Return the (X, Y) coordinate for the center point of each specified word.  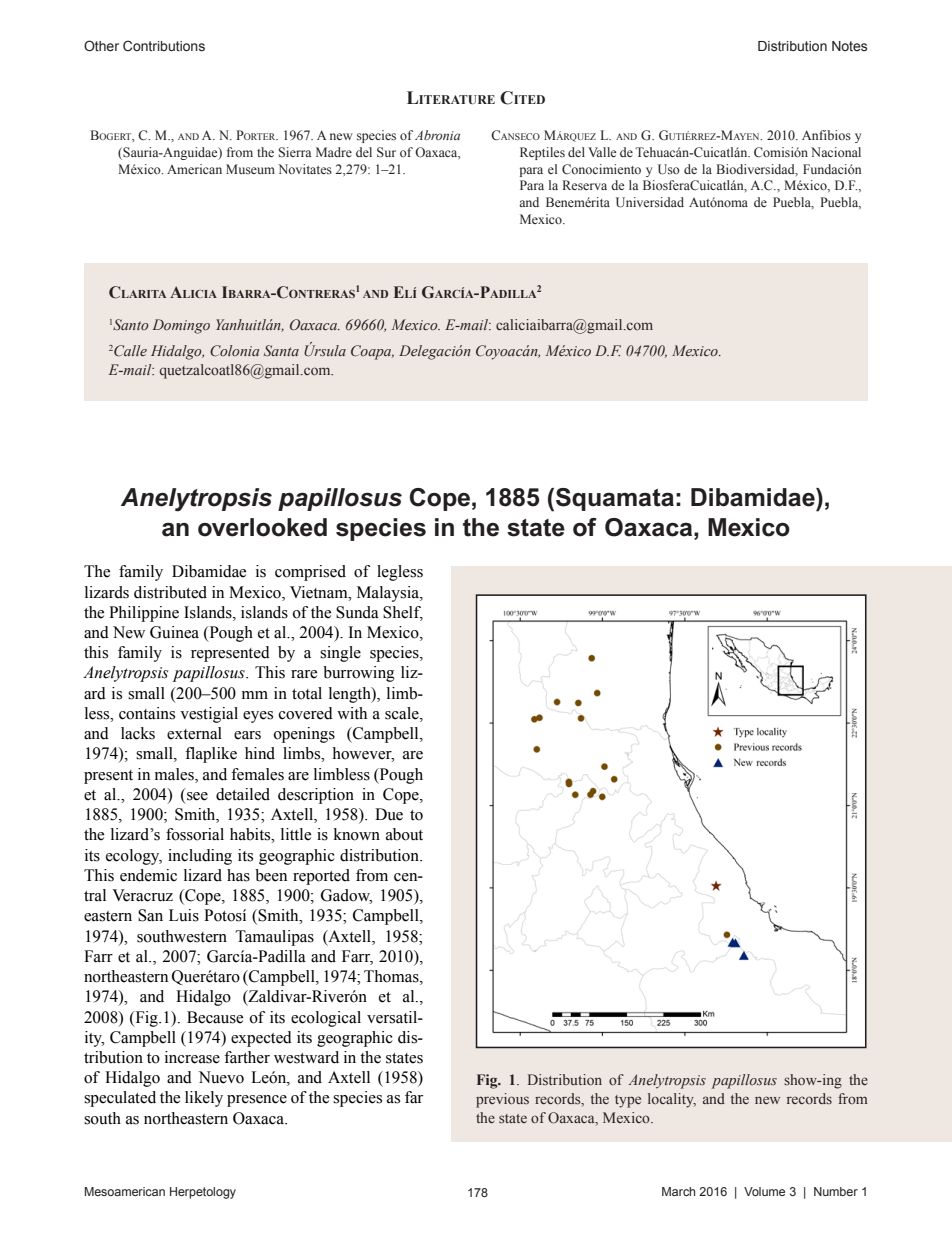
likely (204, 1099)
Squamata (615, 499)
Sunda (357, 612)
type (628, 1101)
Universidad (650, 202)
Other (101, 46)
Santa (281, 350)
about (404, 834)
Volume (764, 1191)
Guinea (174, 632)
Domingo (181, 326)
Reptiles (542, 153)
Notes (849, 46)
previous (502, 1100)
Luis (184, 915)
